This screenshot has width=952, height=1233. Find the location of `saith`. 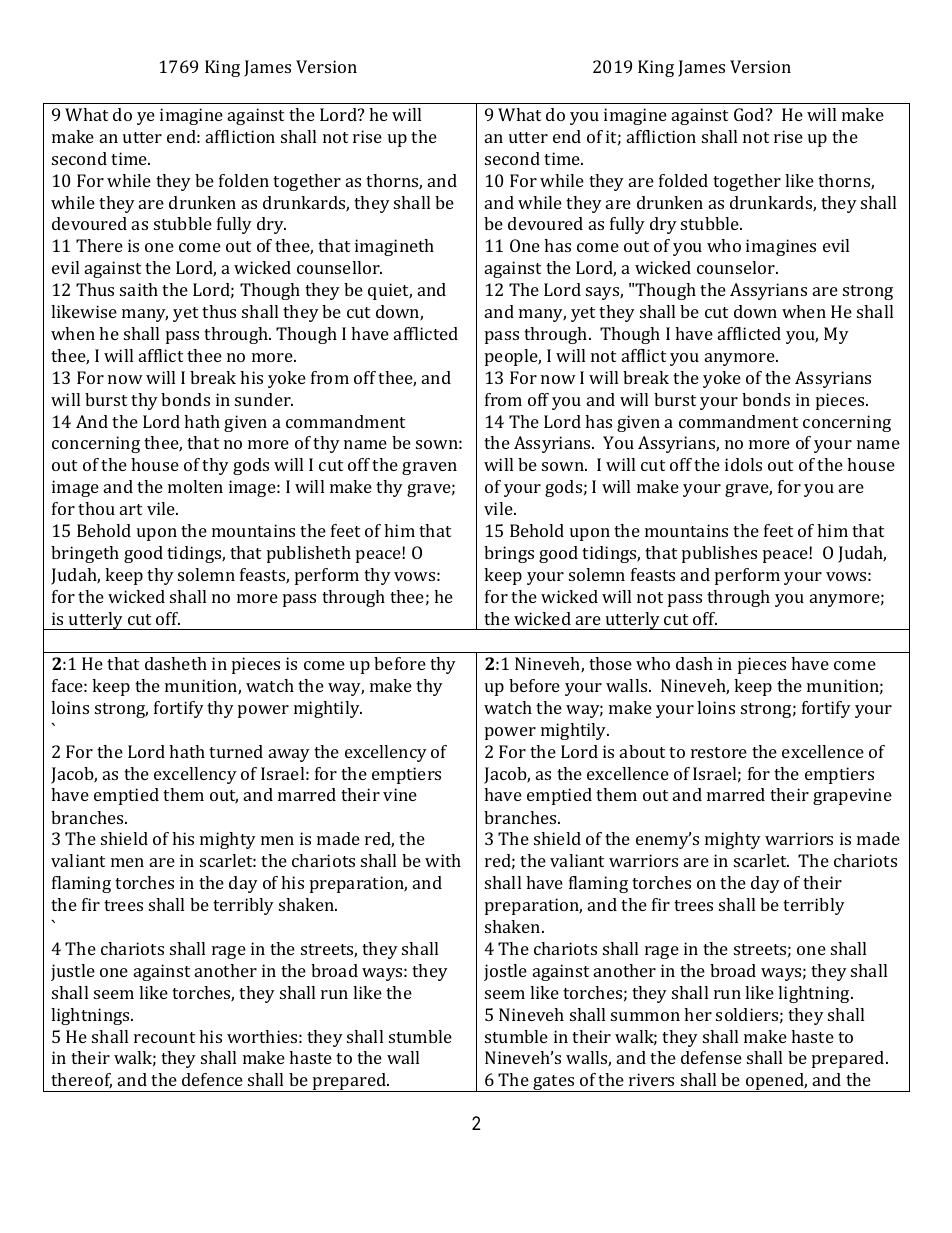

saith is located at coordinates (139, 289).
